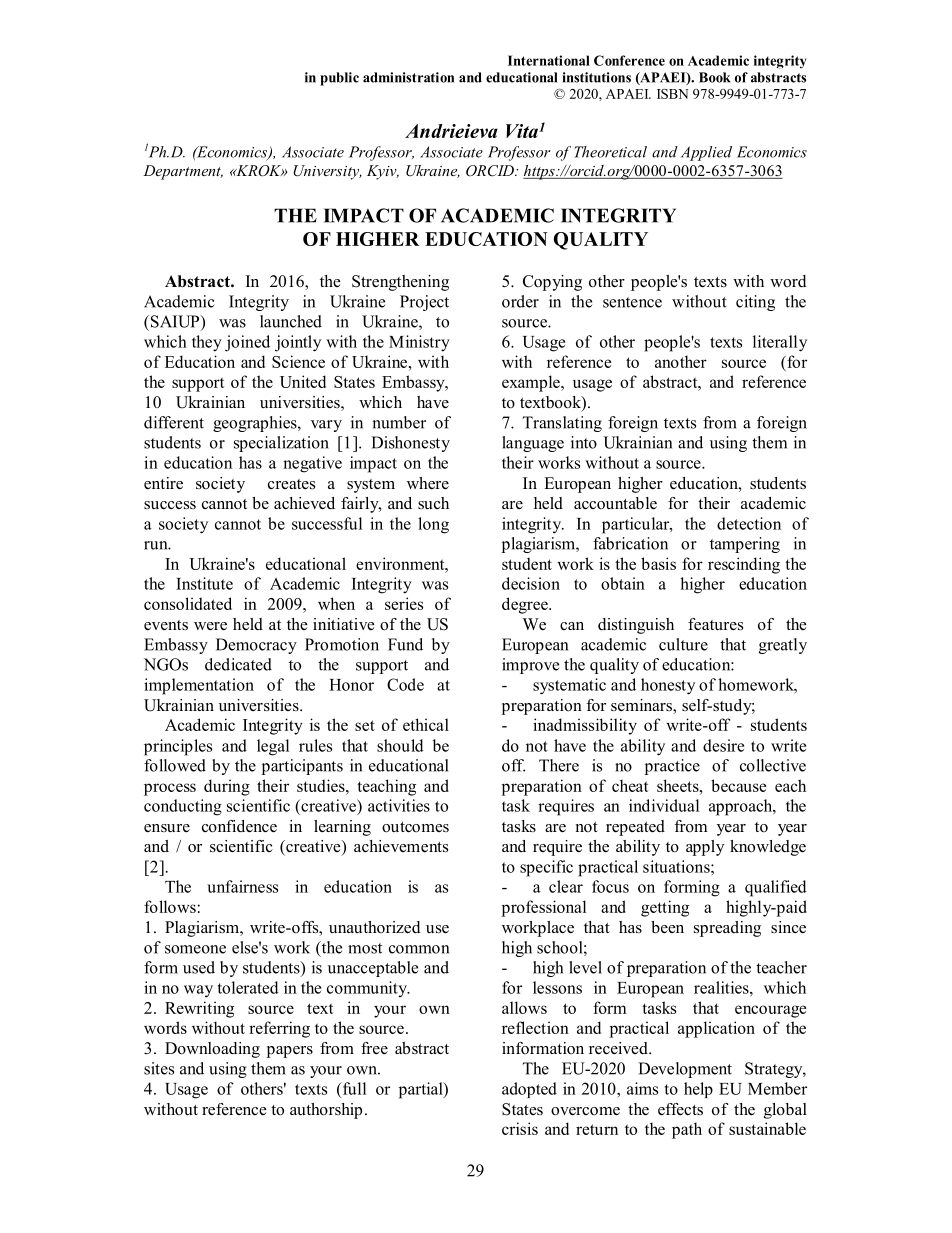 This page has width=952, height=1233. I want to click on ISBN, so click(672, 93).
